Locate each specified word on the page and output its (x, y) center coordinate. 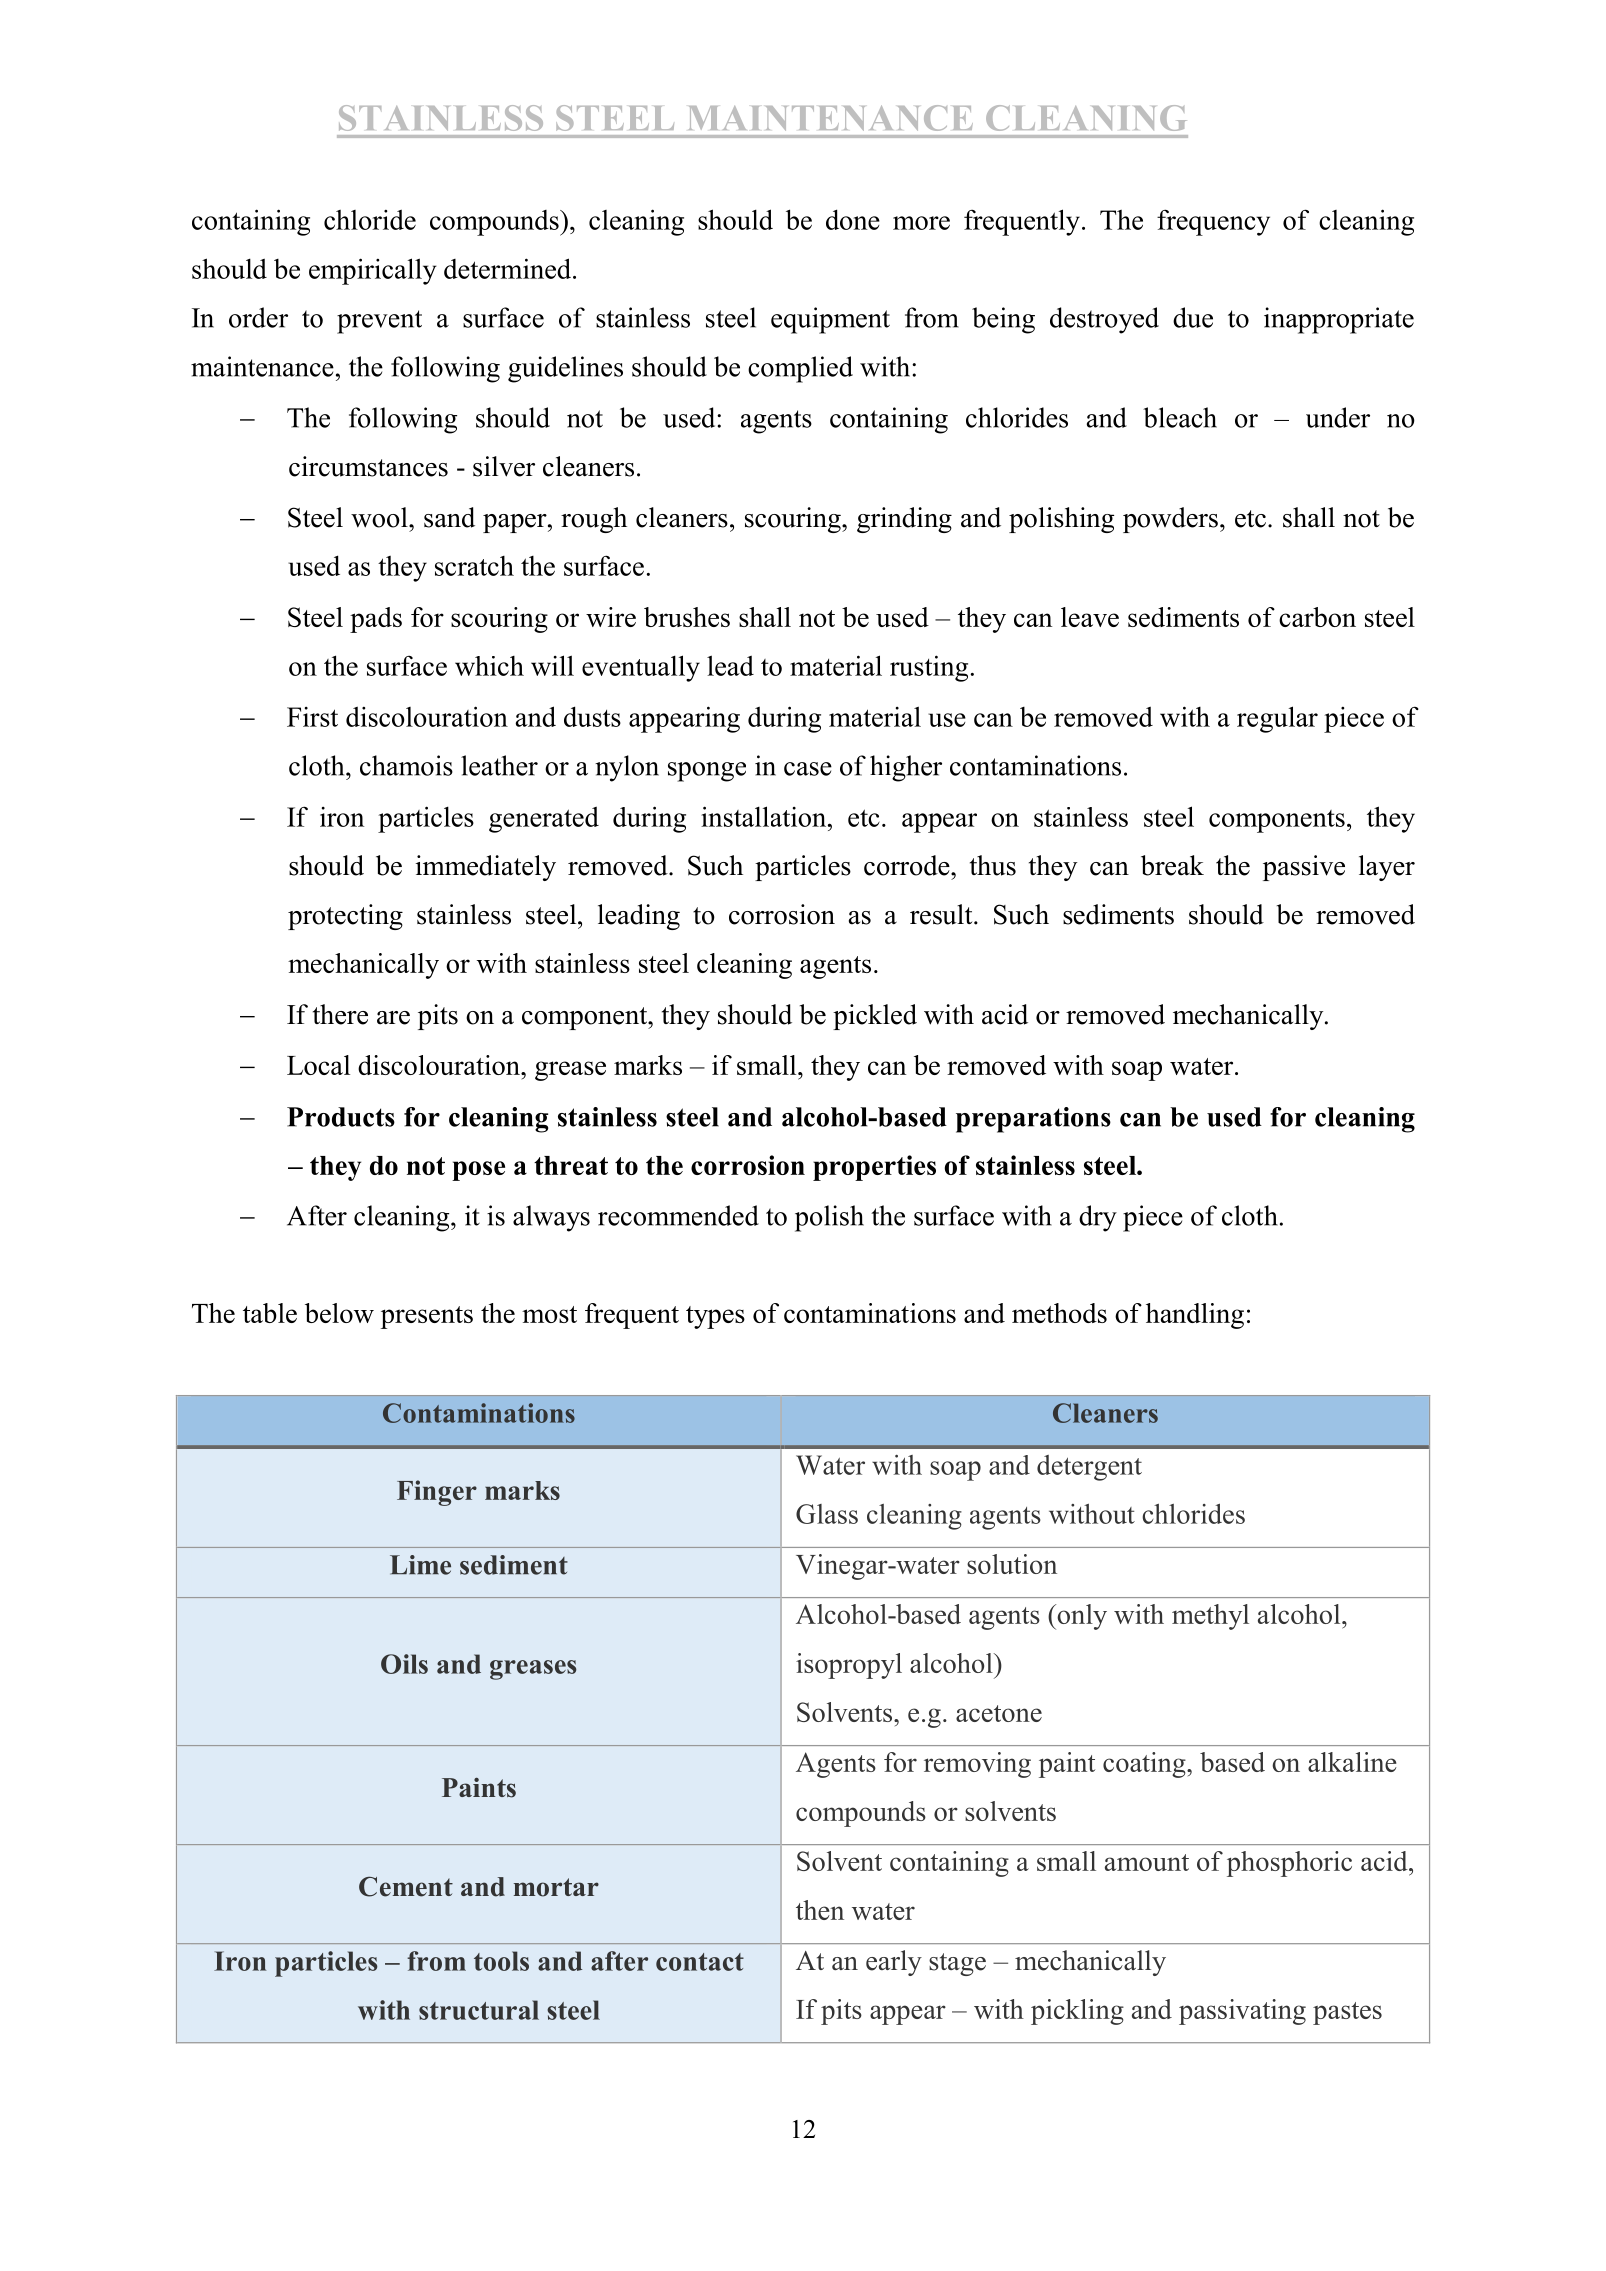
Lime (420, 1565)
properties (874, 1168)
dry (1098, 1218)
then (820, 1910)
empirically (373, 271)
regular (1277, 719)
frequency (1213, 222)
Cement (406, 1886)
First (312, 717)
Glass (827, 1514)
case (808, 769)
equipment (830, 320)
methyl (1210, 1617)
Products (341, 1117)
